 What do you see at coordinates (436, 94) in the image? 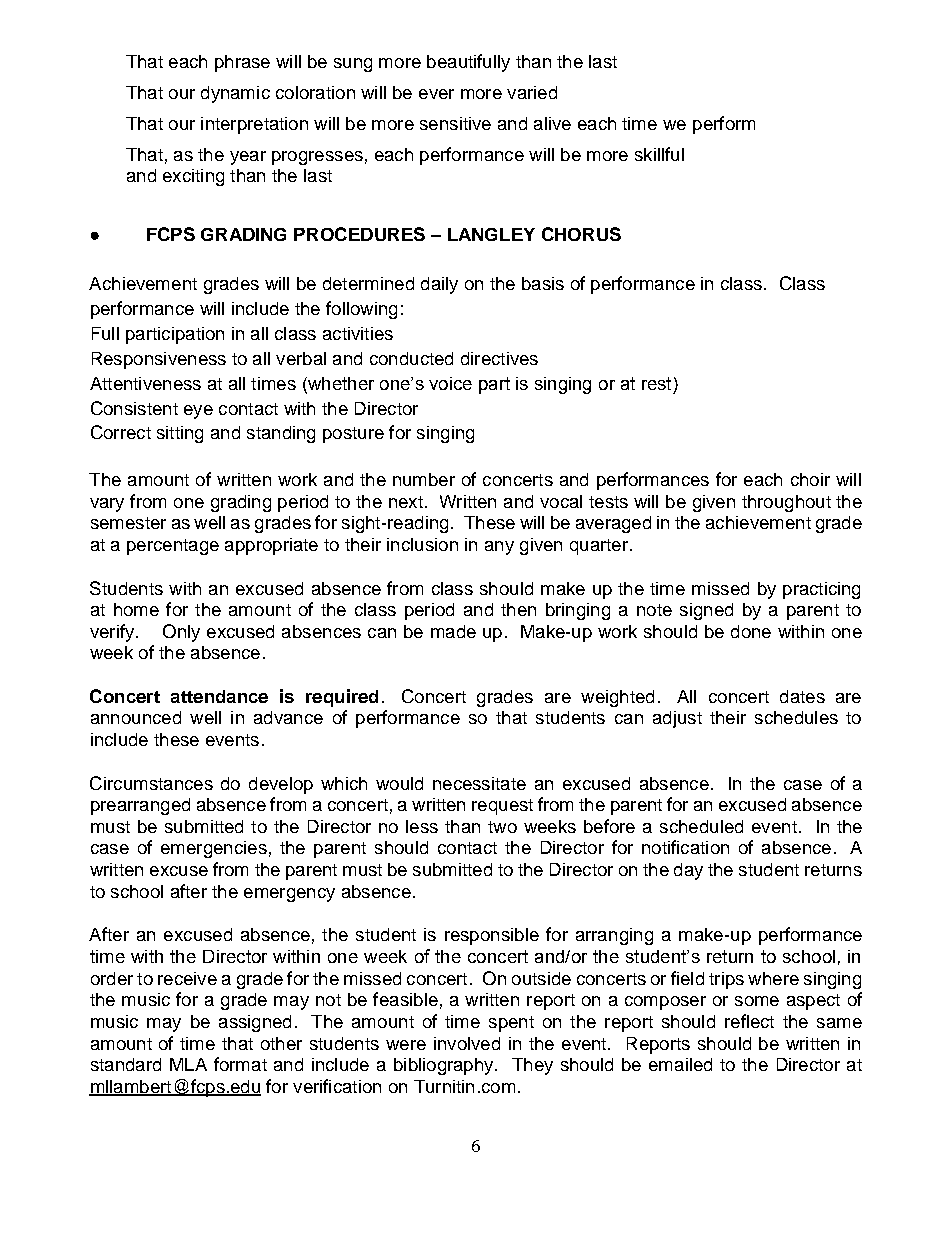
I see `ever` at bounding box center [436, 94].
